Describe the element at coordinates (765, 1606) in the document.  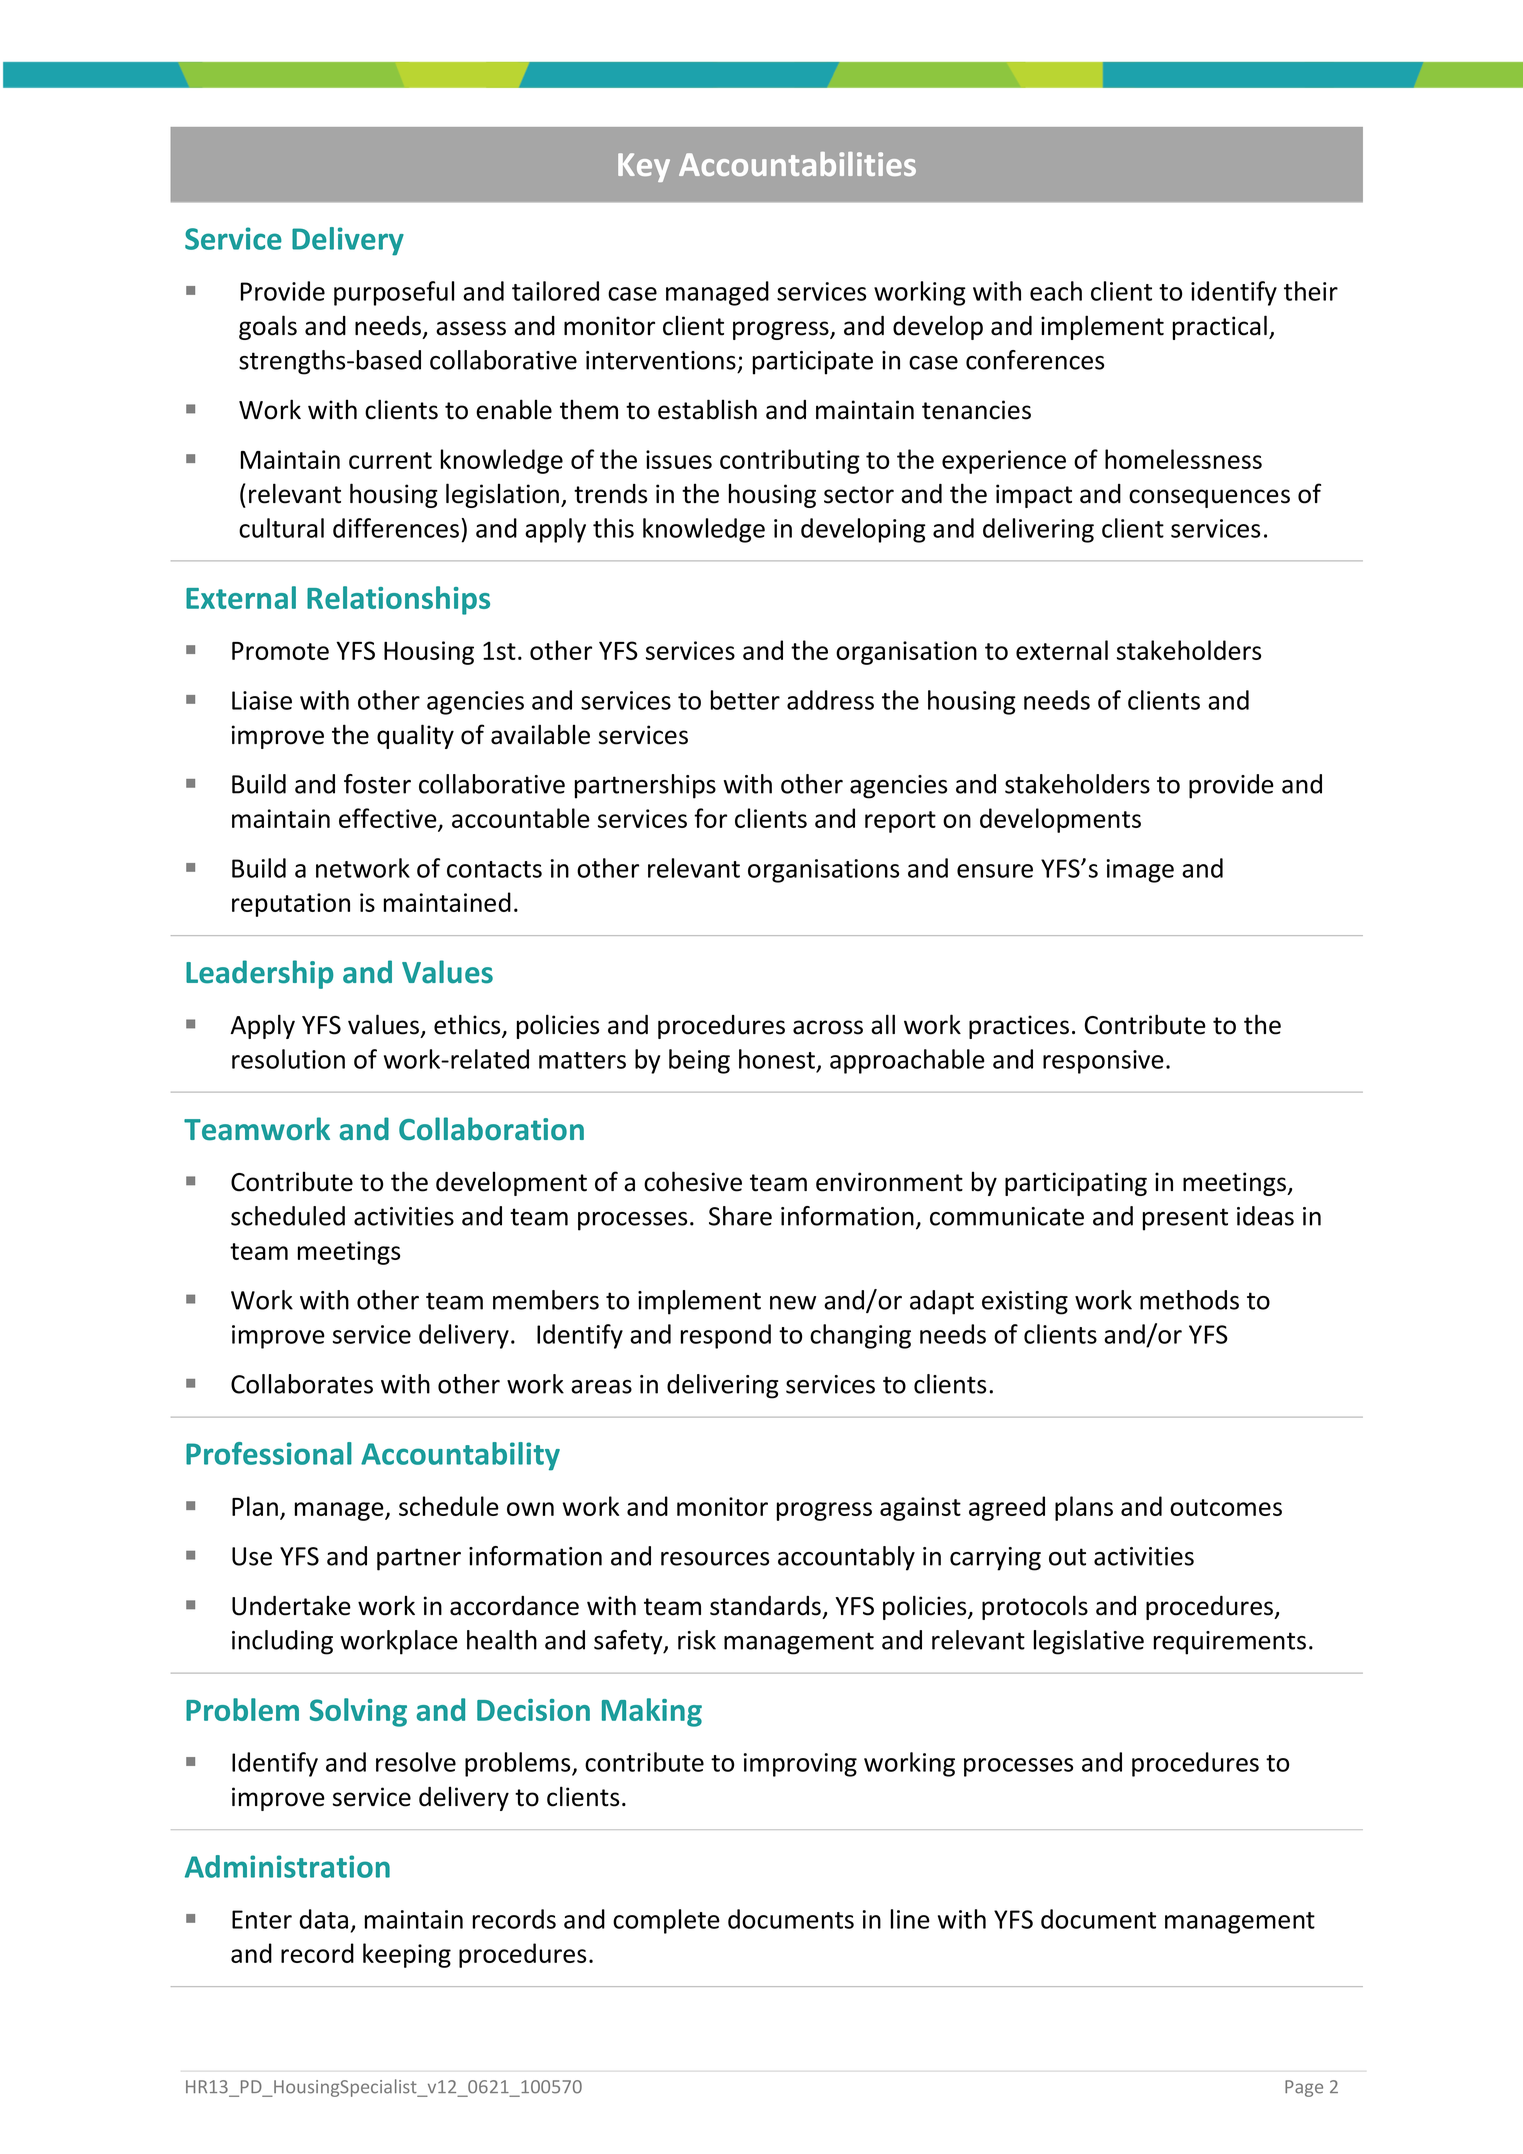
I see `standards` at that location.
